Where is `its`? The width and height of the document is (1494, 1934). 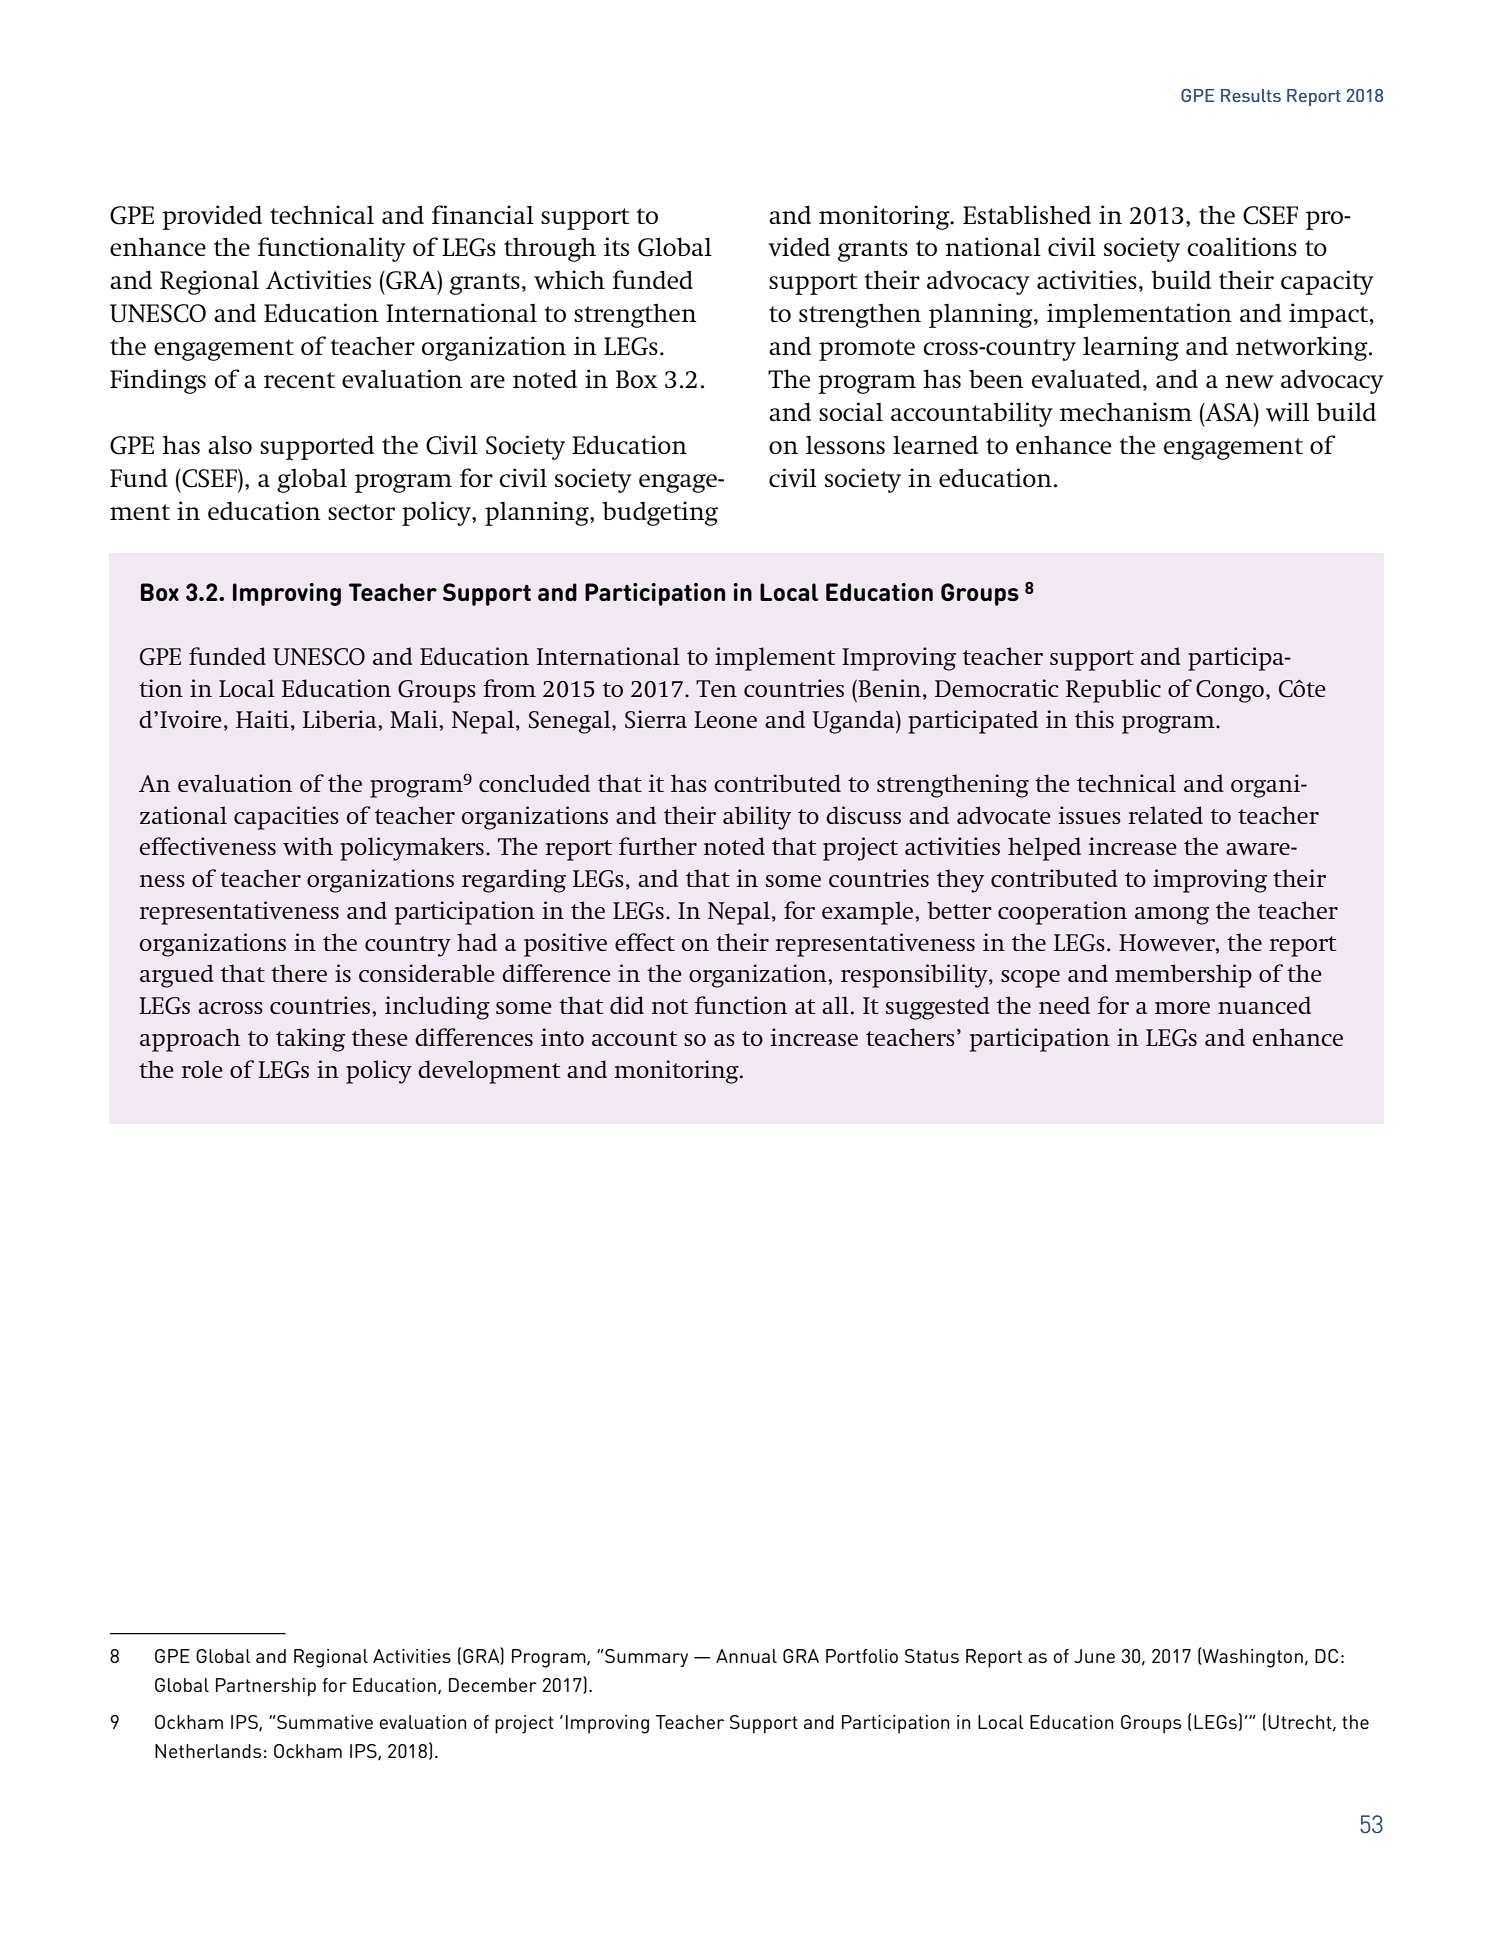 its is located at coordinates (616, 246).
